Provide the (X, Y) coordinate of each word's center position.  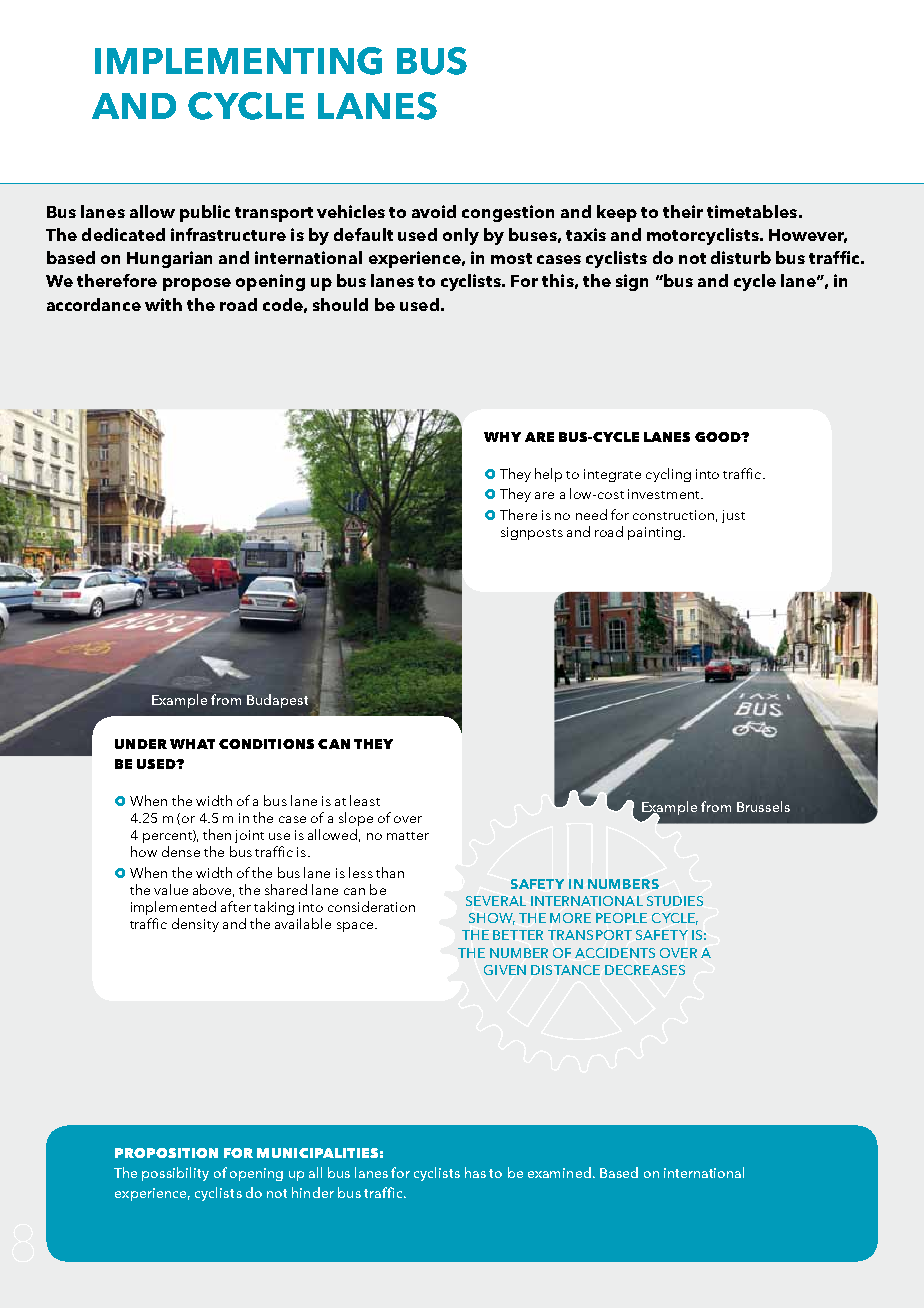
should (340, 304)
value (171, 889)
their (683, 211)
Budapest (277, 701)
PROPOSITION (166, 1153)
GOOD (719, 437)
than (390, 872)
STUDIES (675, 901)
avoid (434, 211)
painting (654, 533)
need (591, 514)
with (163, 304)
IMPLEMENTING (238, 61)
